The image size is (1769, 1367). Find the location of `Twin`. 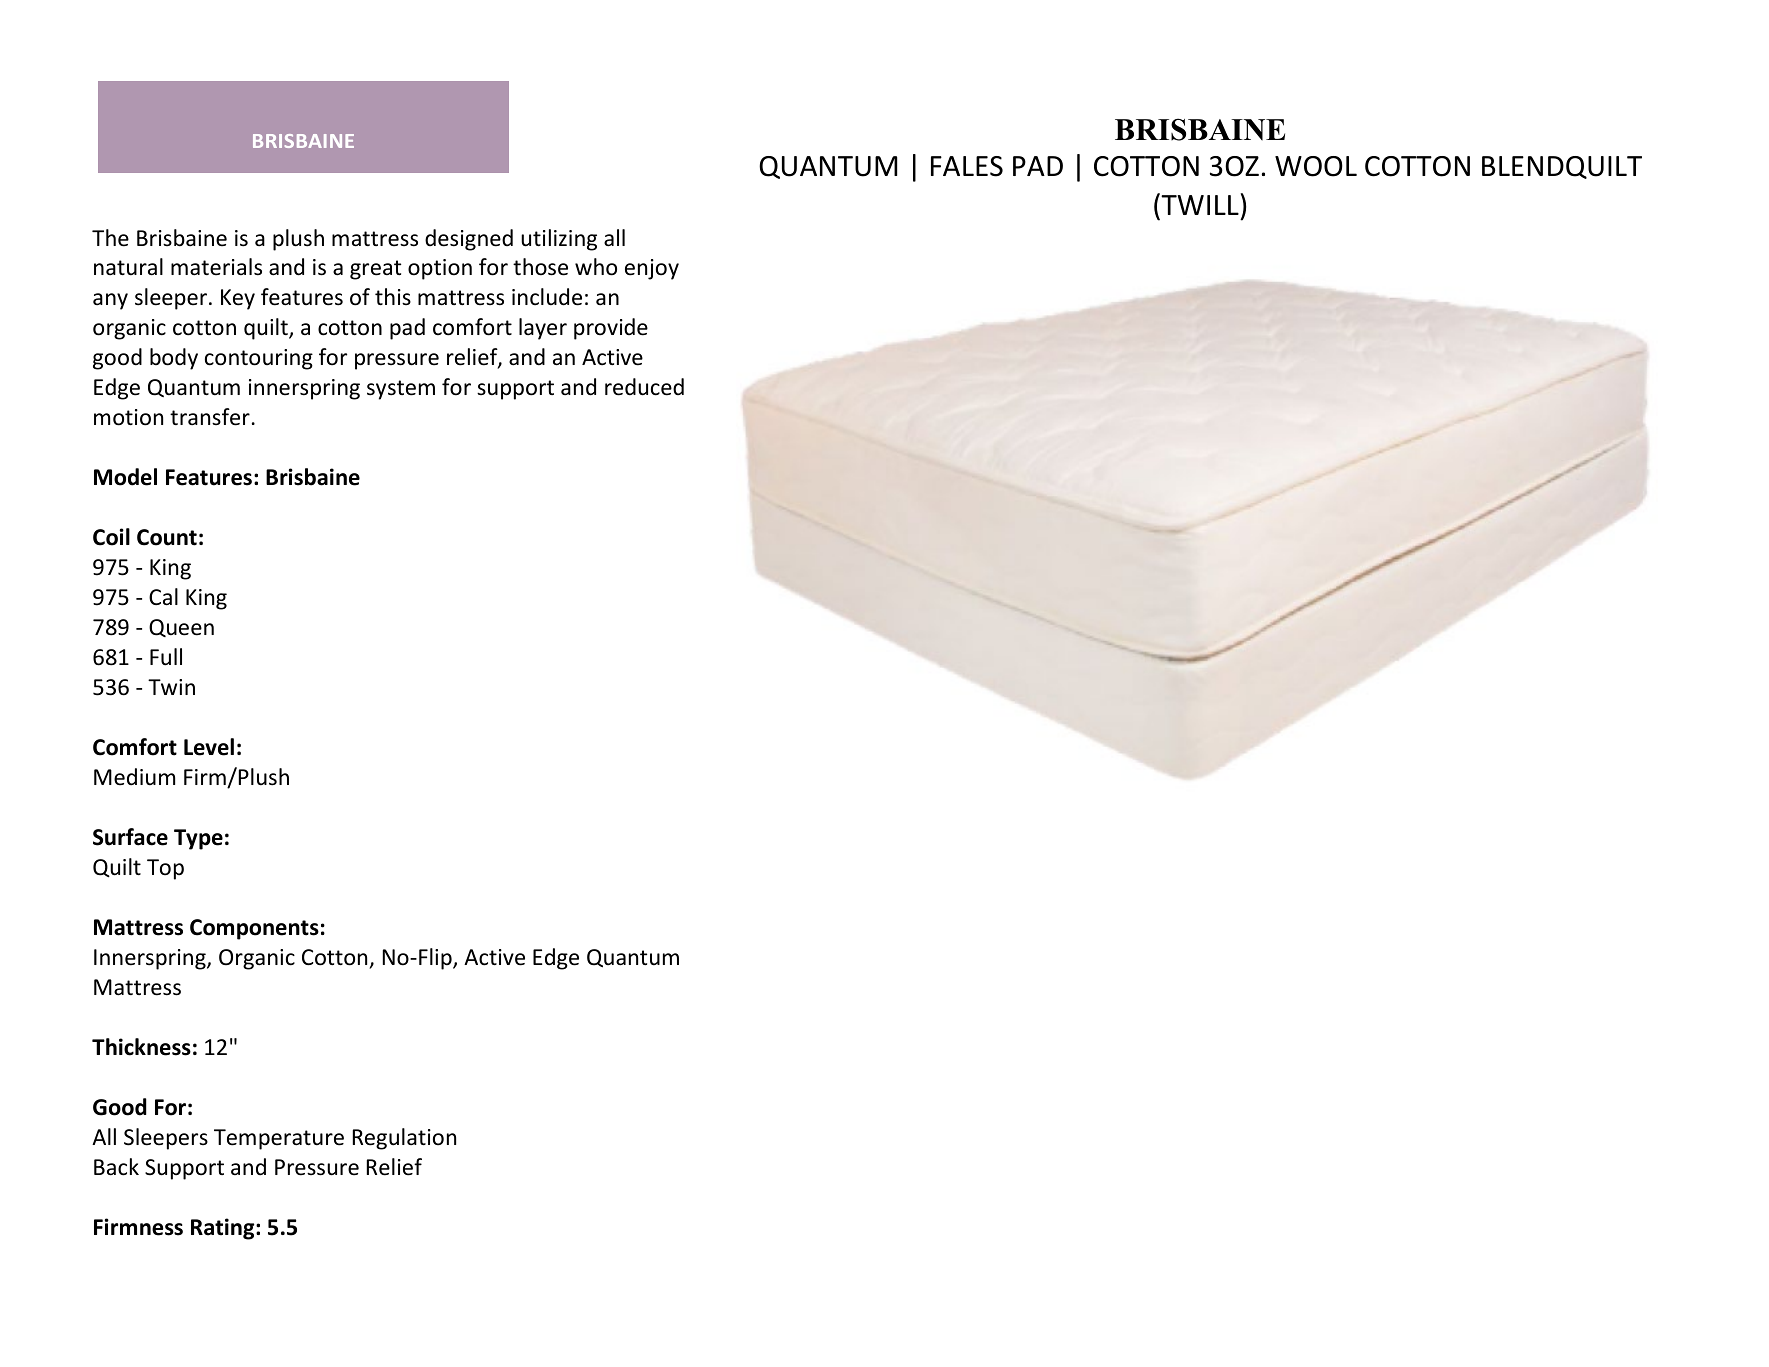

Twin is located at coordinates (171, 687).
